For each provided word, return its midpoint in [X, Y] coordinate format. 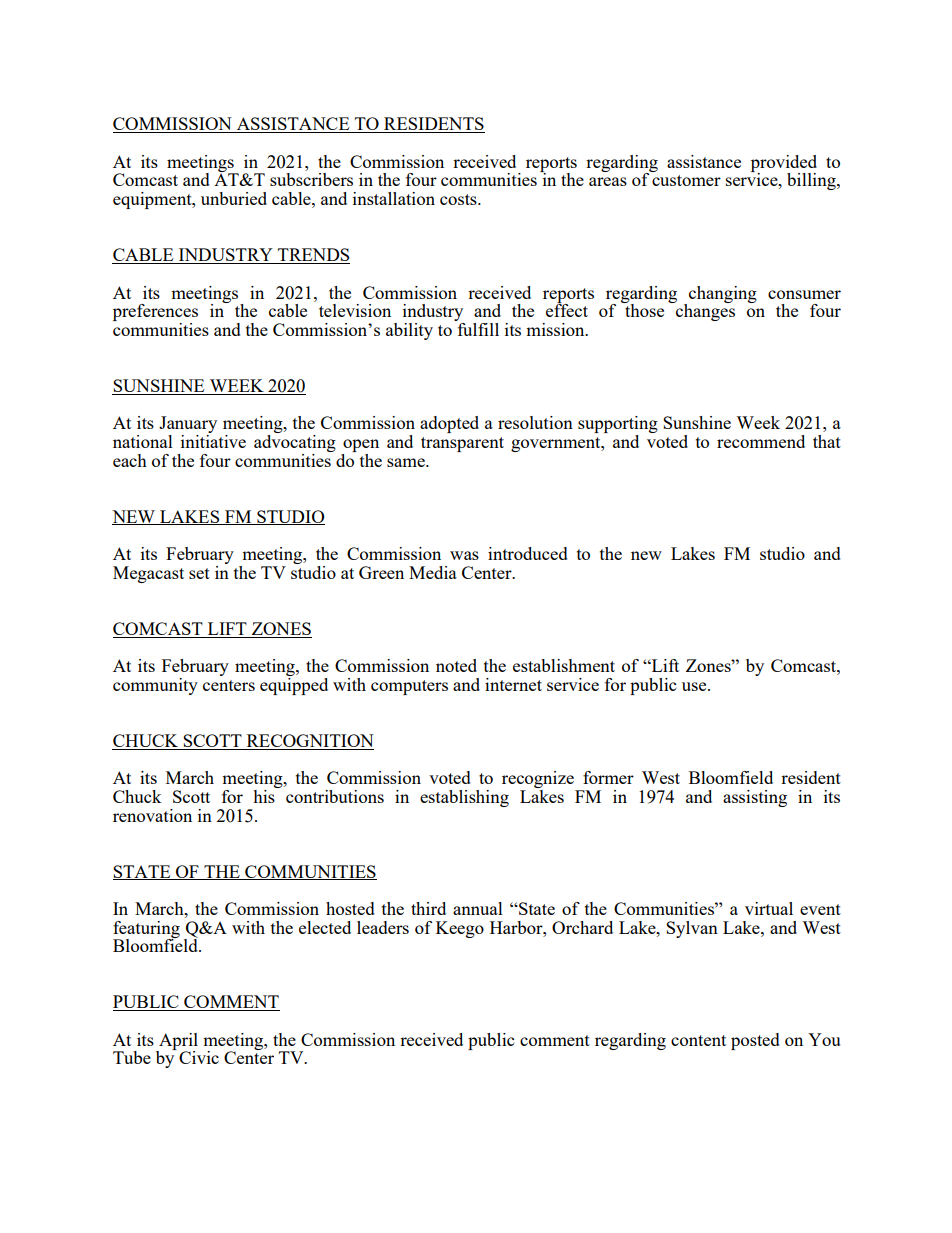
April [177, 1042]
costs [459, 199]
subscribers [311, 179]
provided [784, 164]
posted [755, 1041]
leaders [383, 927]
